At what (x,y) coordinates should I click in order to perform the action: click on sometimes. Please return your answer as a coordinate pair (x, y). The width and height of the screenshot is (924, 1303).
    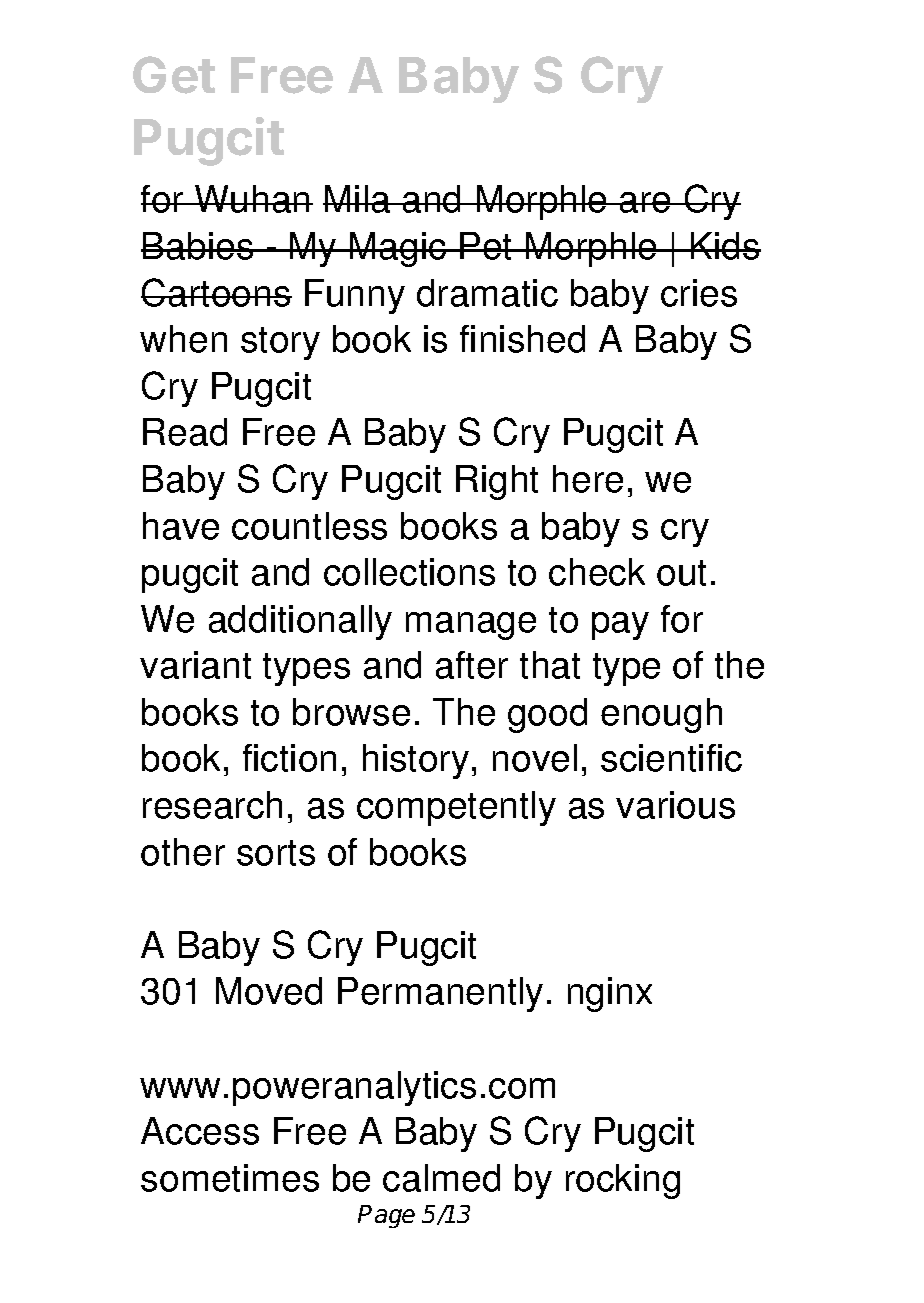
    Looking at the image, I should click on (230, 1178).
